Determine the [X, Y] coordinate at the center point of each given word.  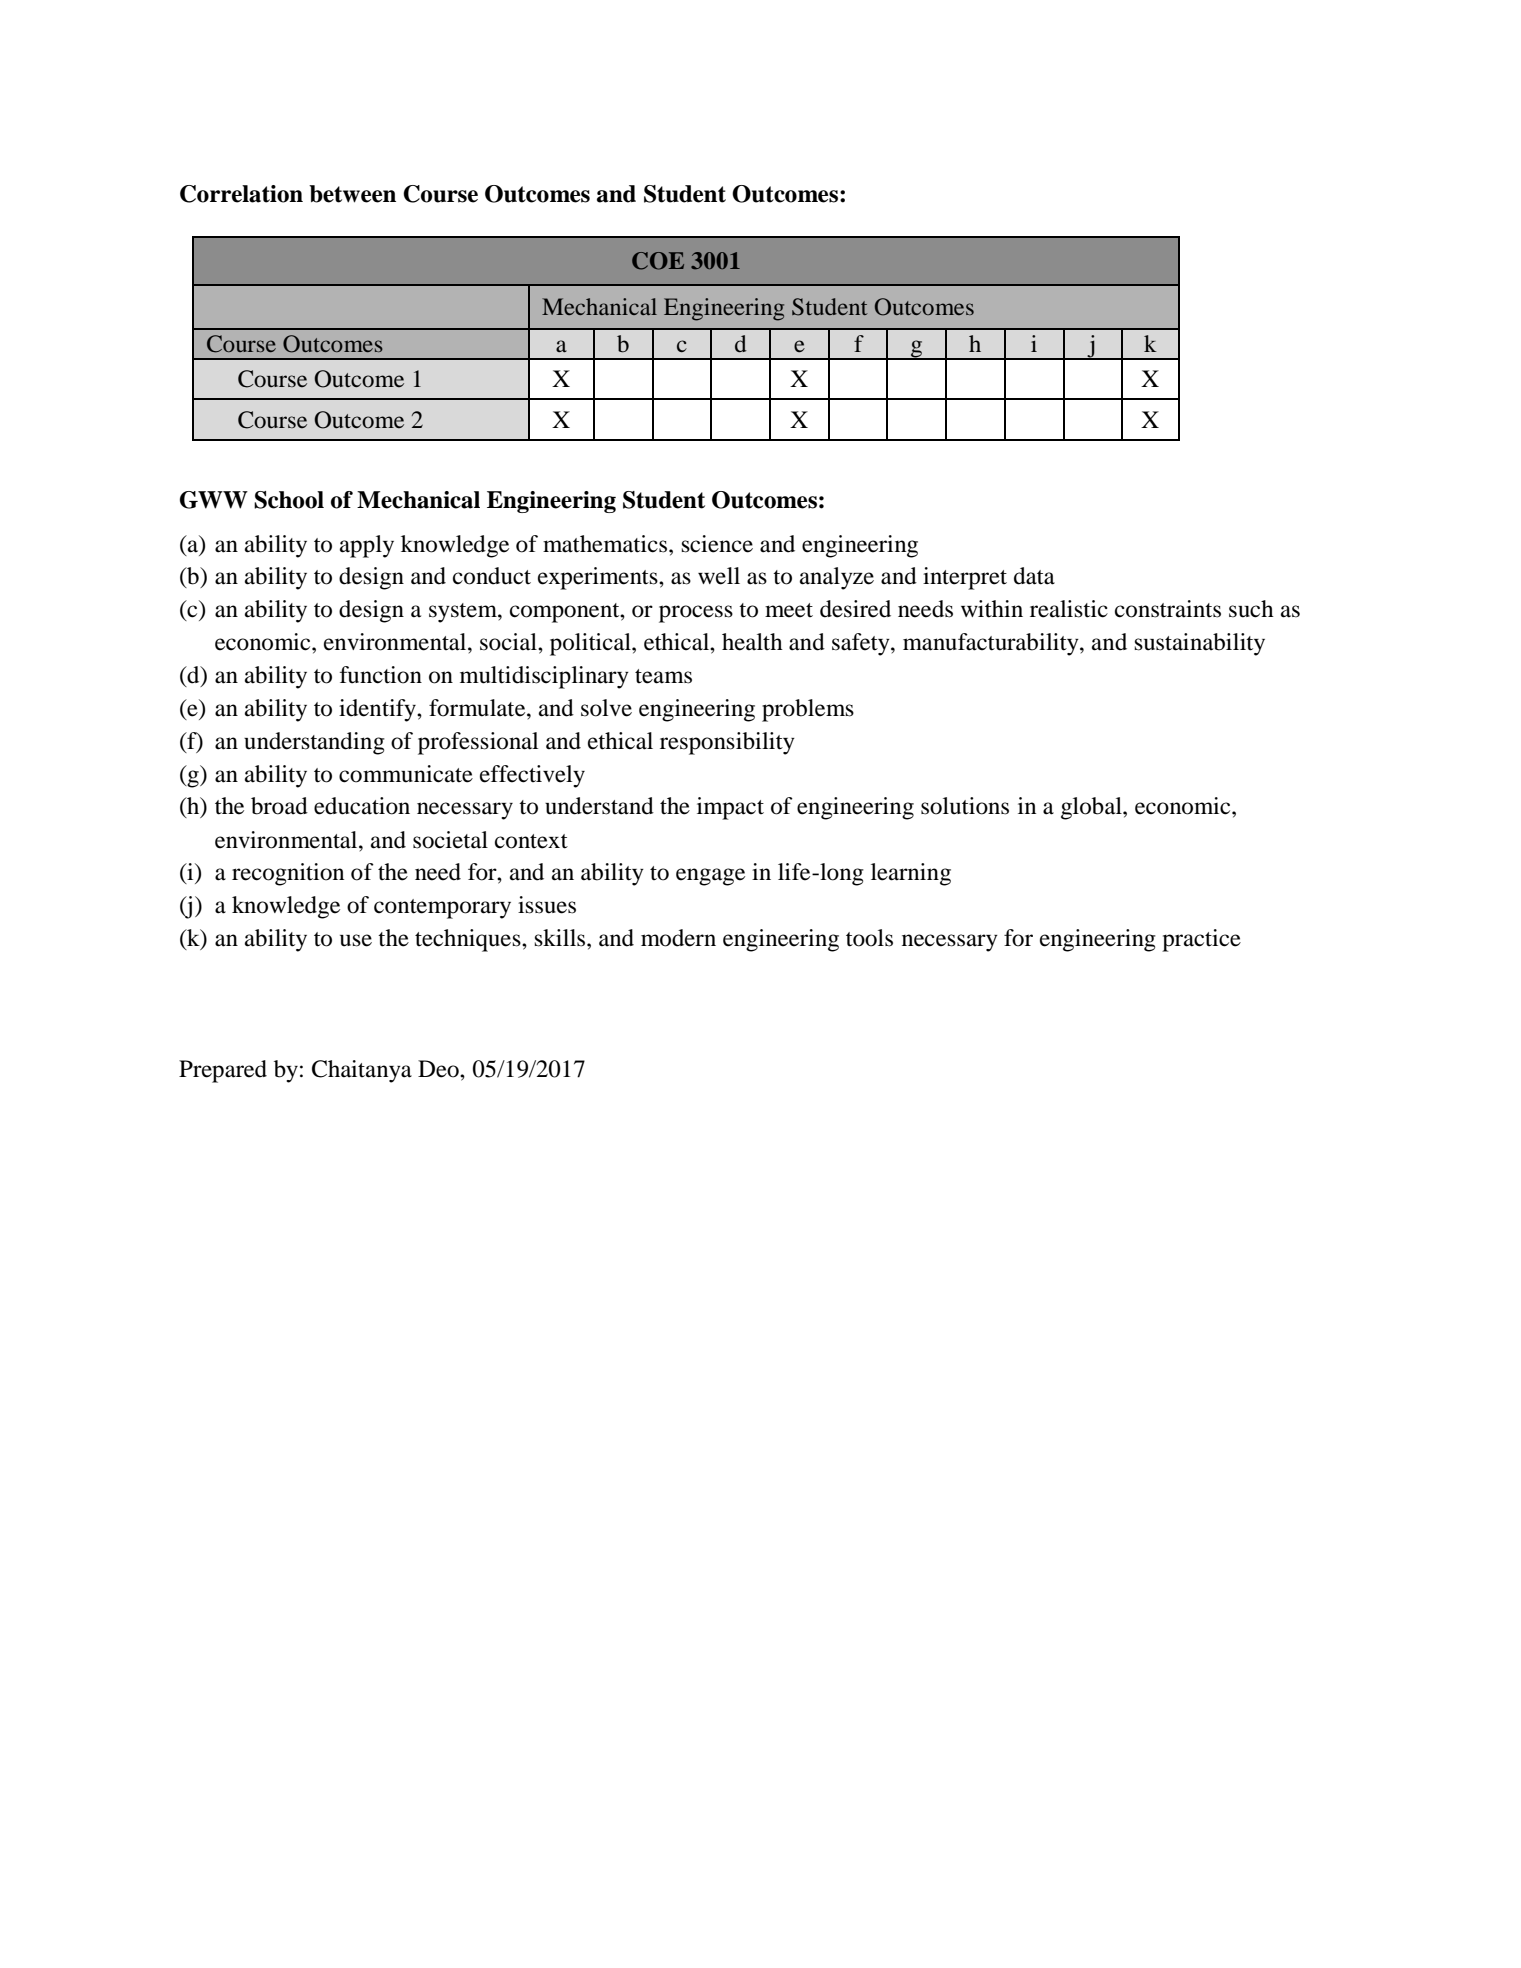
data [1034, 576]
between [352, 194]
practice [1201, 940]
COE [658, 261]
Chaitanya [362, 1071]
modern [678, 938]
